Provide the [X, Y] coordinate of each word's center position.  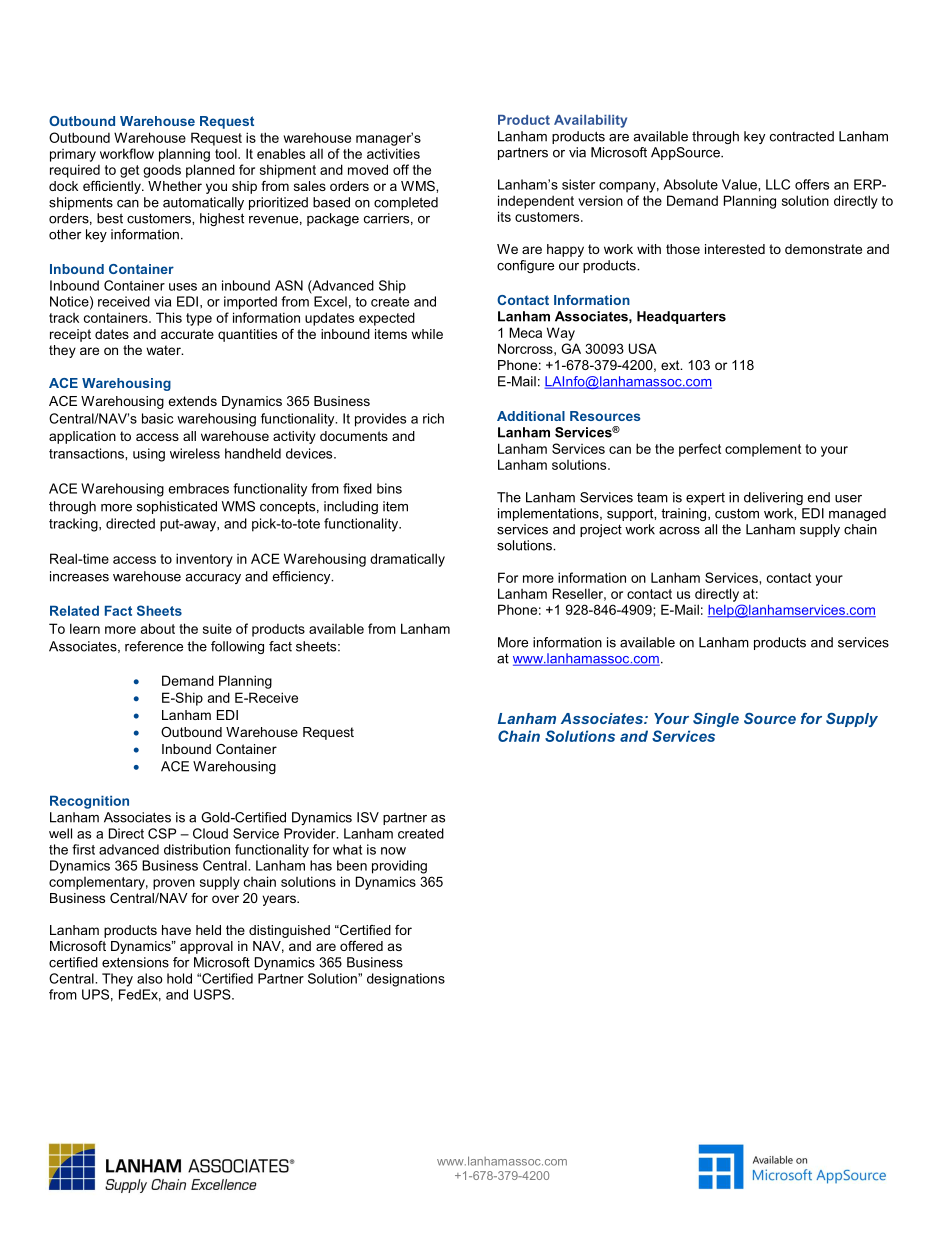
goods [162, 171]
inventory [204, 560]
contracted [802, 136]
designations [406, 980]
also [150, 978]
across [679, 531]
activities [393, 153]
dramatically [407, 560]
